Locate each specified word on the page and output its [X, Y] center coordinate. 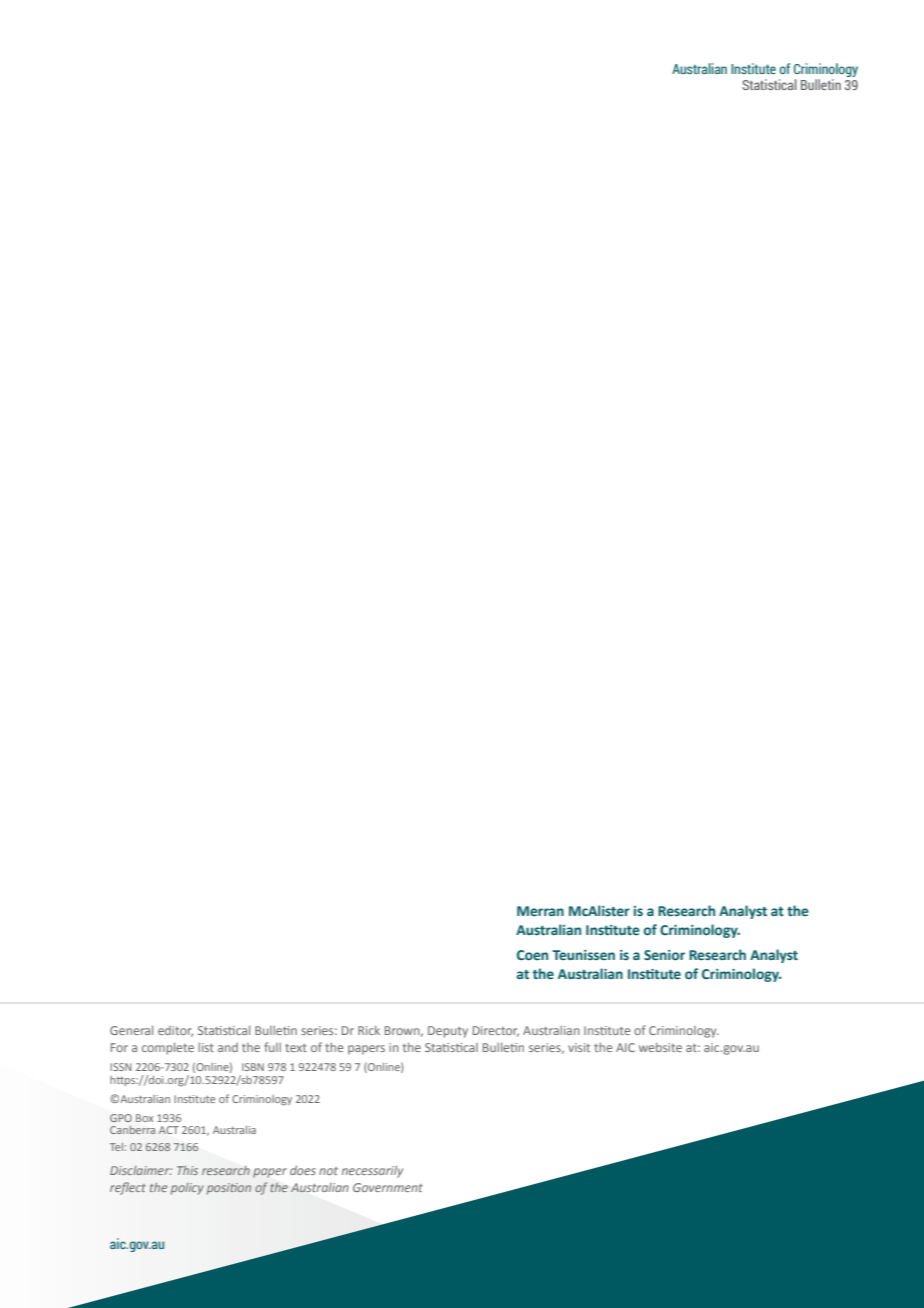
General [131, 1030]
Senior [664, 955]
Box [145, 1118]
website [660, 1047]
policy [187, 1189]
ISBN [253, 1067]
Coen [532, 955]
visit [579, 1047]
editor [175, 1031]
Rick [369, 1030]
